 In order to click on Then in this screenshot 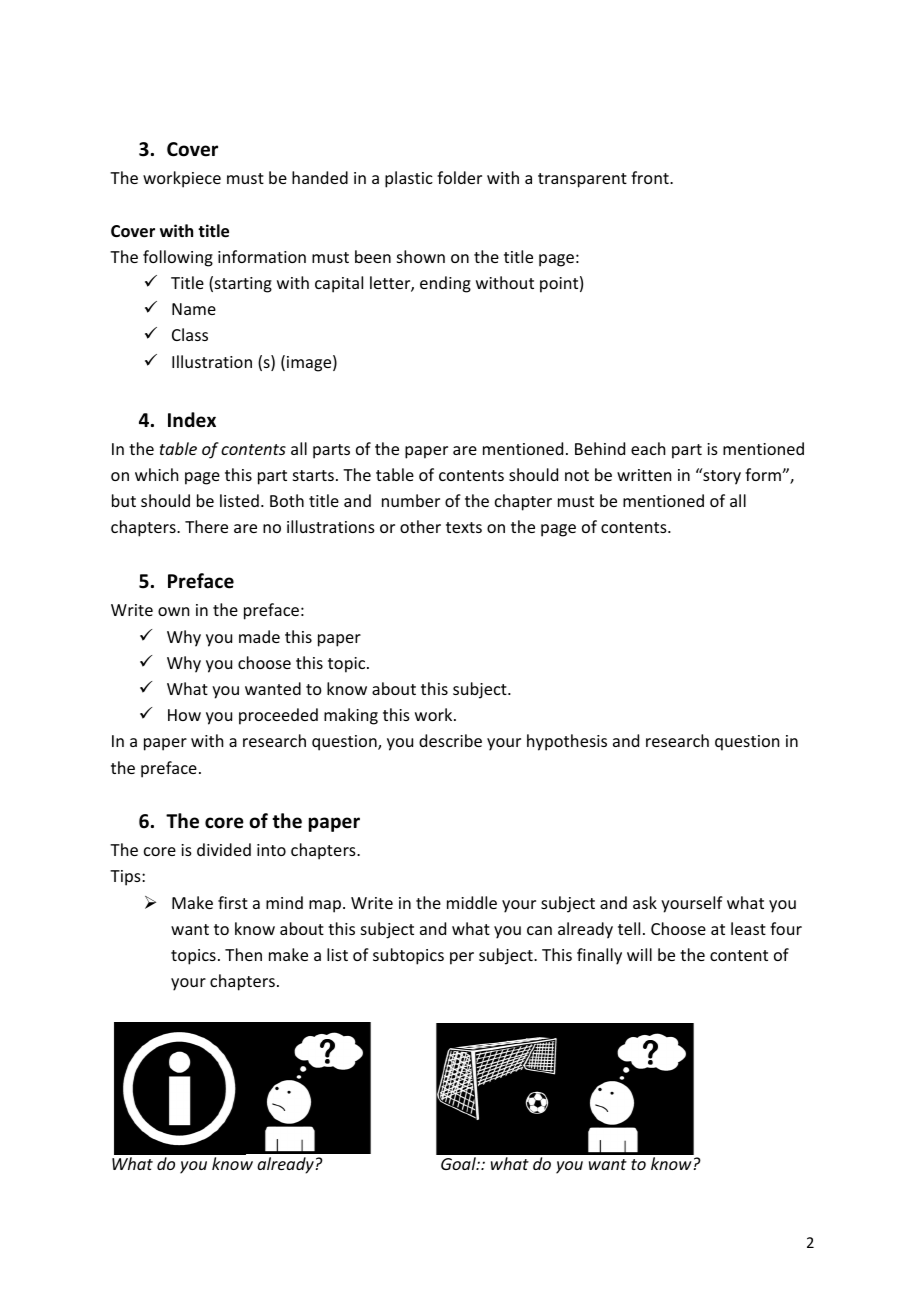, I will do `click(243, 954)`.
